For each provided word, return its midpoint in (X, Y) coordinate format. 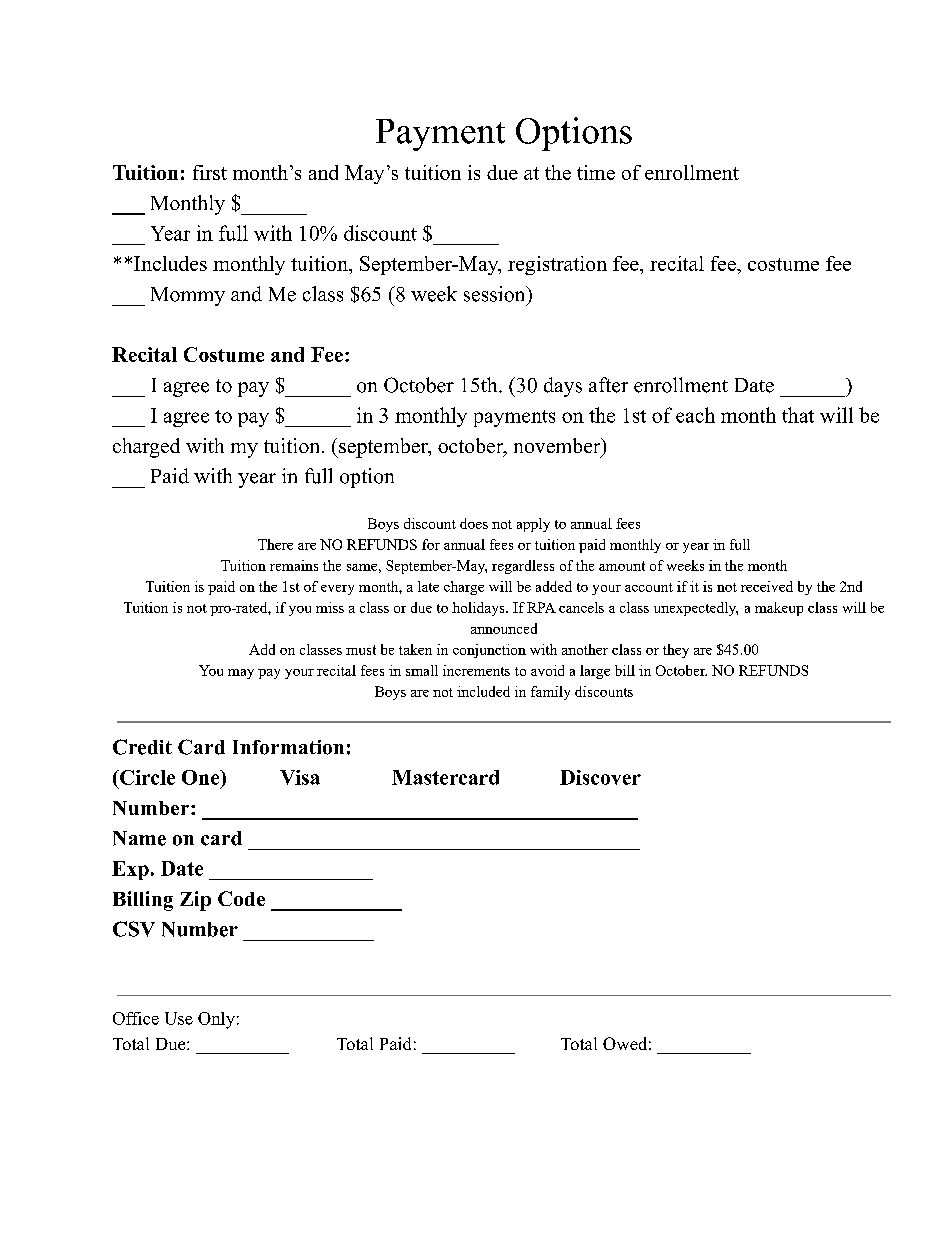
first (210, 172)
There (275, 544)
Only (216, 1020)
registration (557, 265)
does (474, 523)
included (483, 691)
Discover (600, 777)
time (596, 172)
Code (241, 898)
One (202, 777)
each (695, 415)
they (676, 651)
